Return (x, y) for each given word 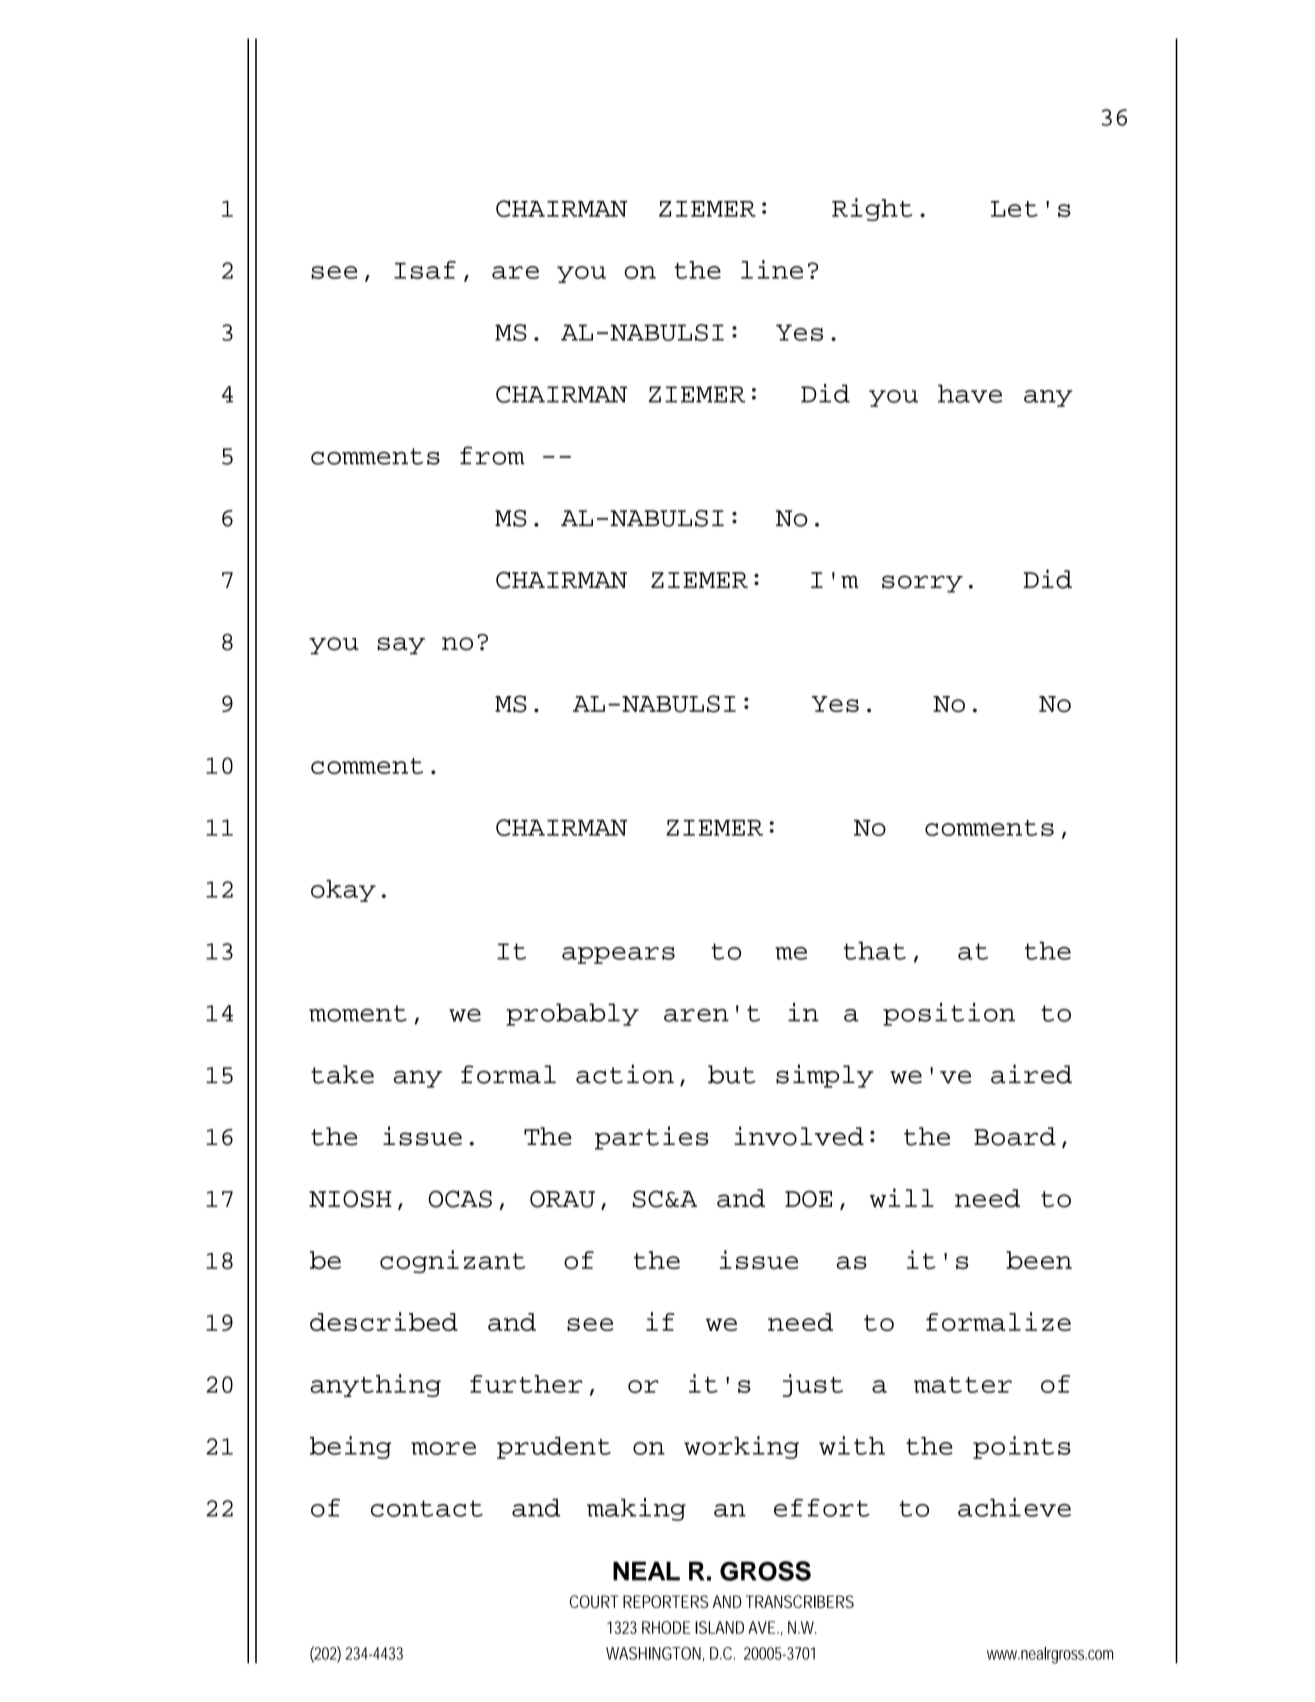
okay (343, 891)
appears (618, 955)
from (492, 455)
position (949, 1014)
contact (427, 1508)
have (970, 393)
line (772, 269)
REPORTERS (666, 1601)
